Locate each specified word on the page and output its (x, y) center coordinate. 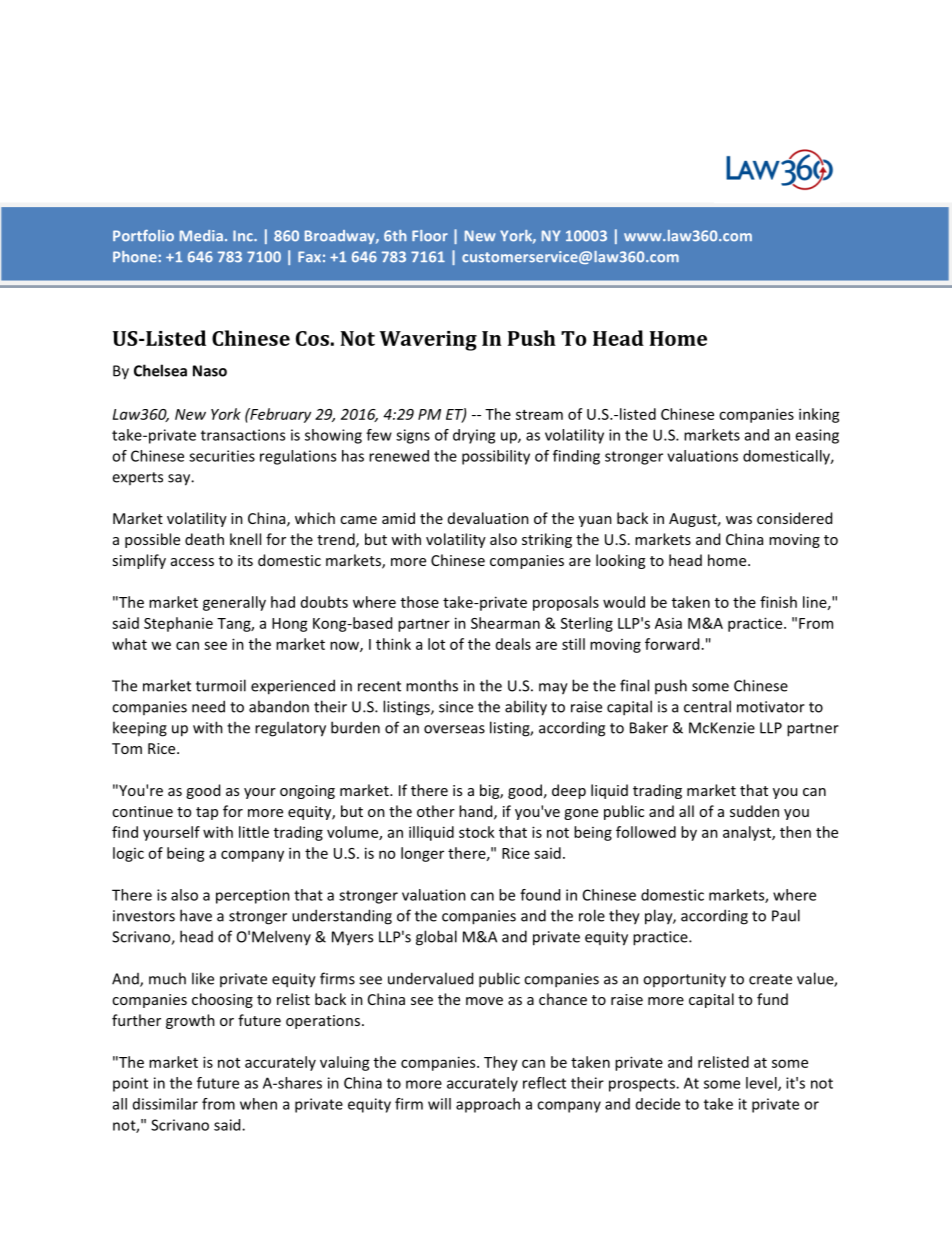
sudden (754, 811)
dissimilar (165, 1104)
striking (547, 540)
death (204, 539)
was (739, 520)
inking (819, 415)
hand (477, 812)
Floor (430, 236)
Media (201, 236)
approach (488, 1105)
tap (207, 813)
